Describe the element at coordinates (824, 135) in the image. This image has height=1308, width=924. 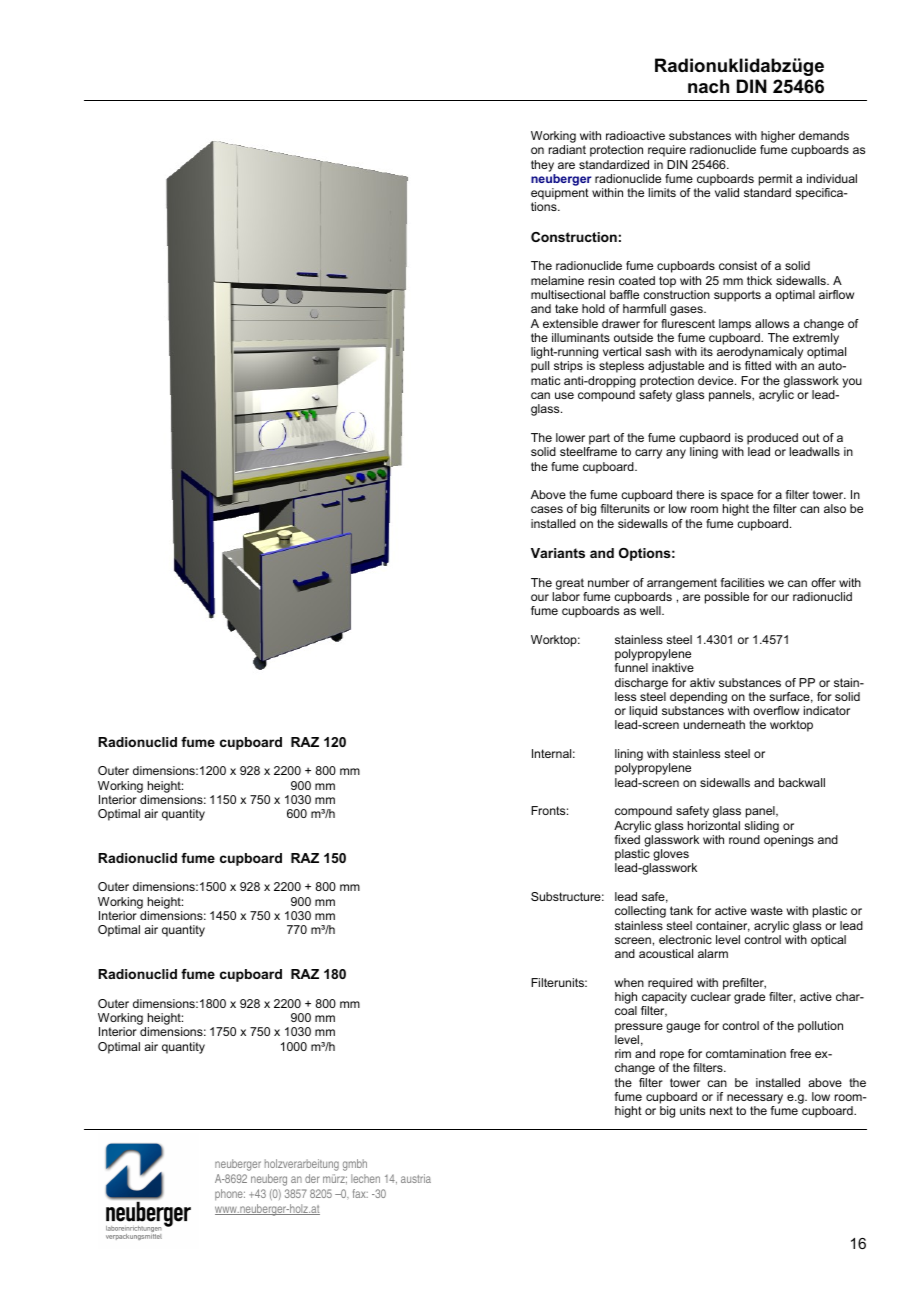
I see `demands` at that location.
